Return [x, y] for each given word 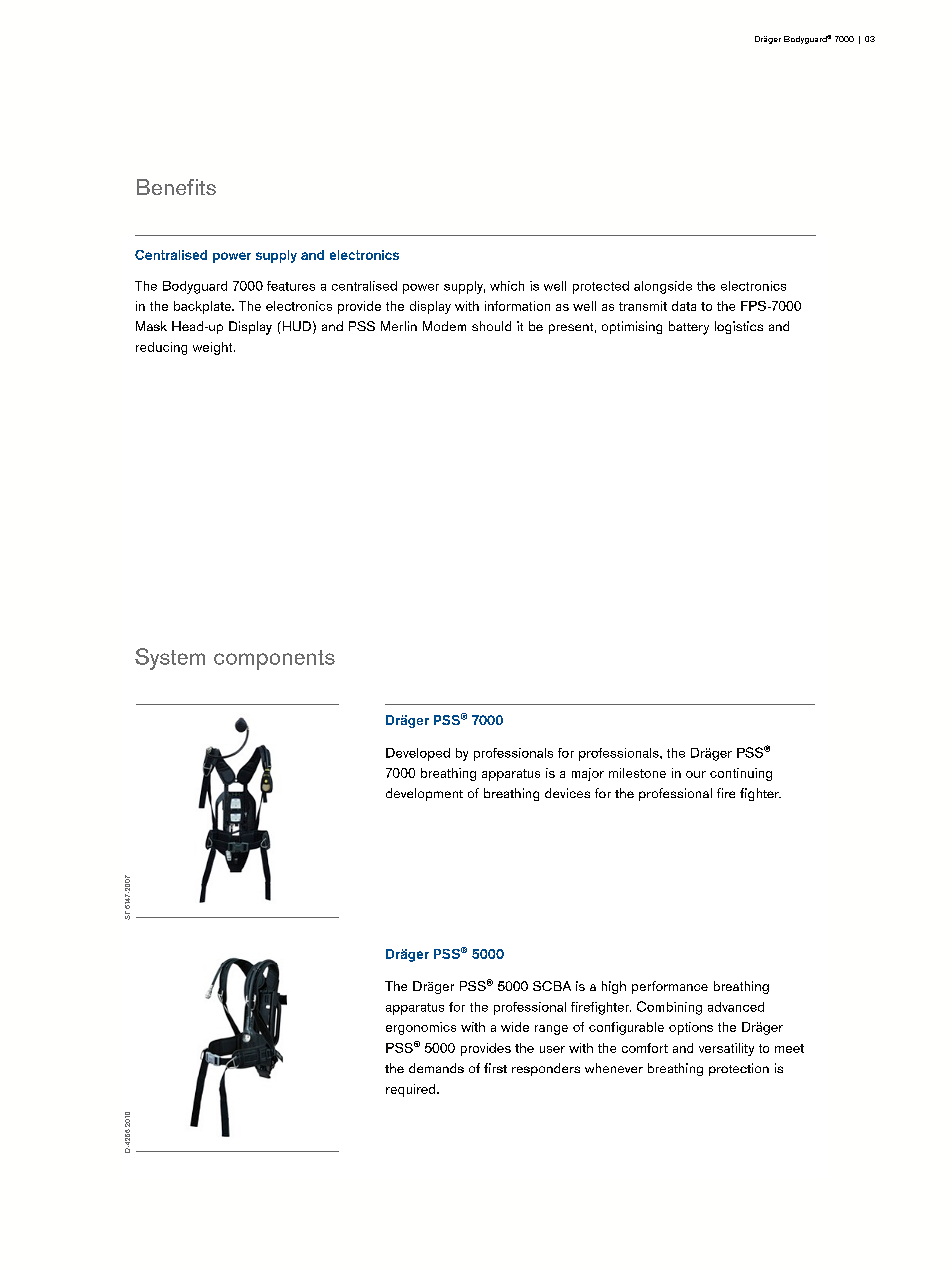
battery [689, 328]
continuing [741, 774]
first [495, 1068]
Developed [418, 754]
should [491, 326]
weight [214, 348]
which [507, 286]
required [412, 1090]
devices [567, 793]
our [696, 774]
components [274, 660]
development [424, 794]
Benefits [176, 187]
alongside [663, 287]
